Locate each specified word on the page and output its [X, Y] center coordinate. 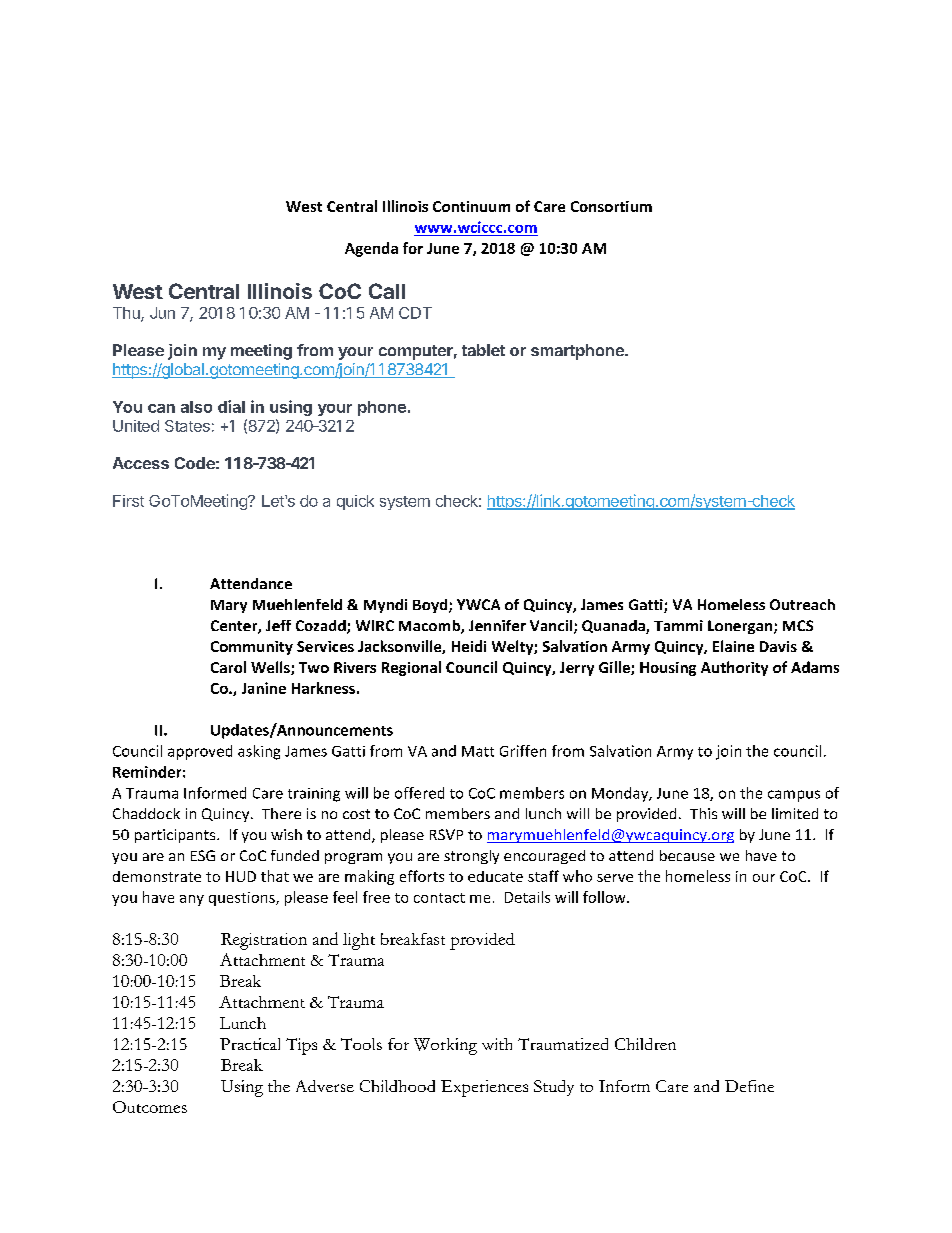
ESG [203, 855]
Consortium [611, 206]
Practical [250, 1044]
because [687, 855]
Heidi [469, 646]
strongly [471, 857]
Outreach [802, 604]
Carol [228, 667]
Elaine [733, 646]
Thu [127, 314]
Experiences [484, 1088]
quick [355, 502]
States [187, 426]
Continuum [471, 206]
